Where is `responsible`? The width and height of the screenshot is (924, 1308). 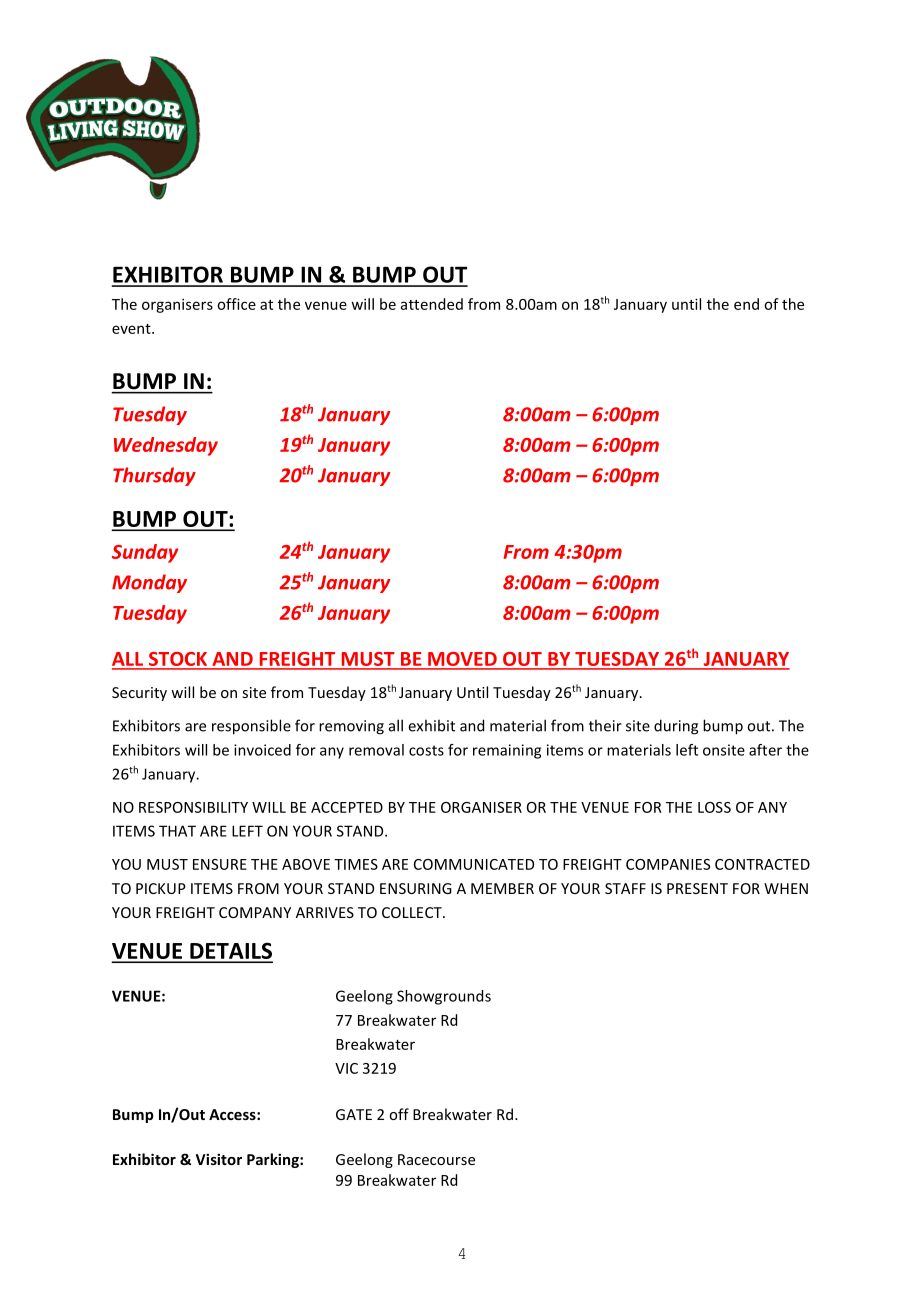
responsible is located at coordinates (251, 727).
